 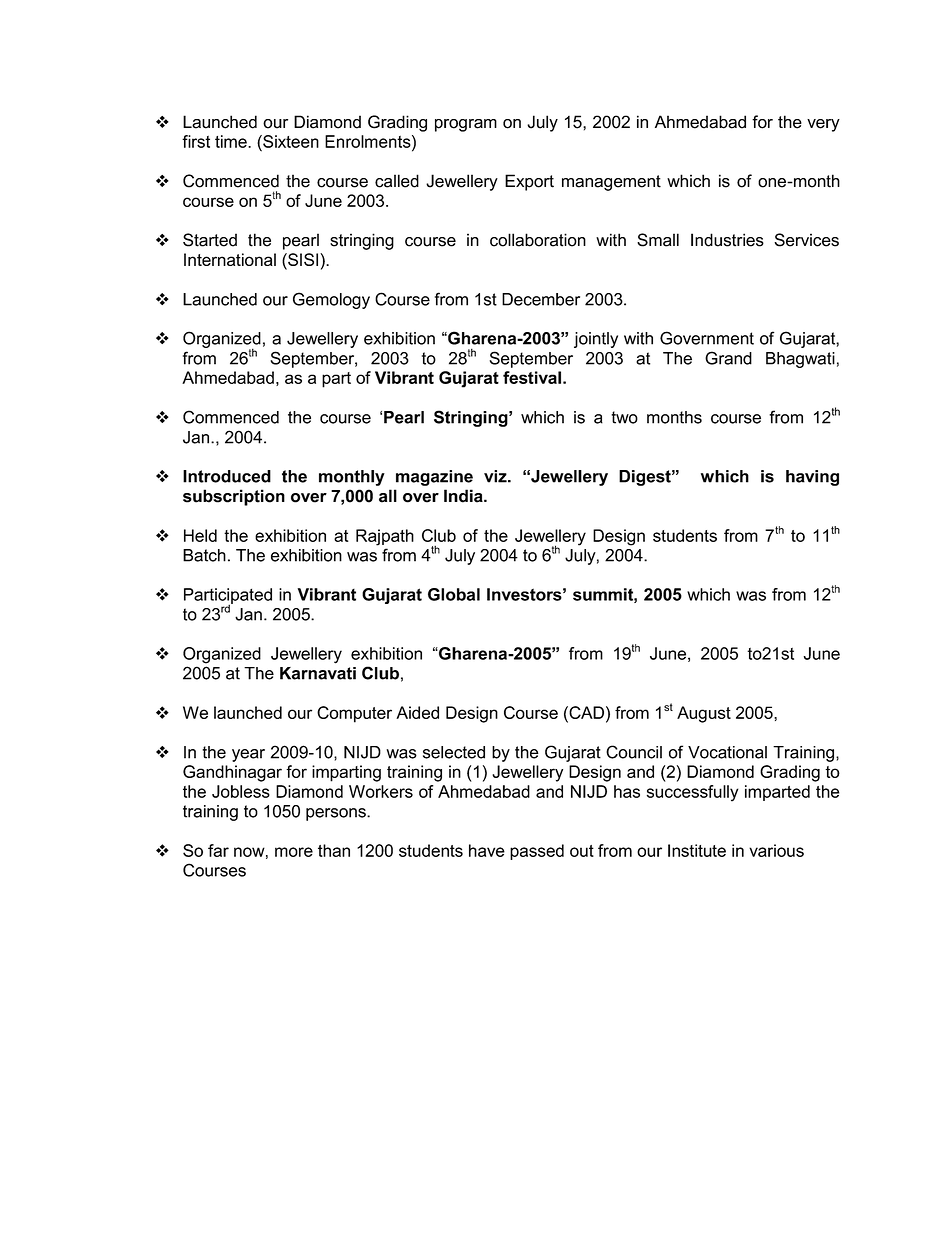 I want to click on Sixteen, so click(x=290, y=141).
